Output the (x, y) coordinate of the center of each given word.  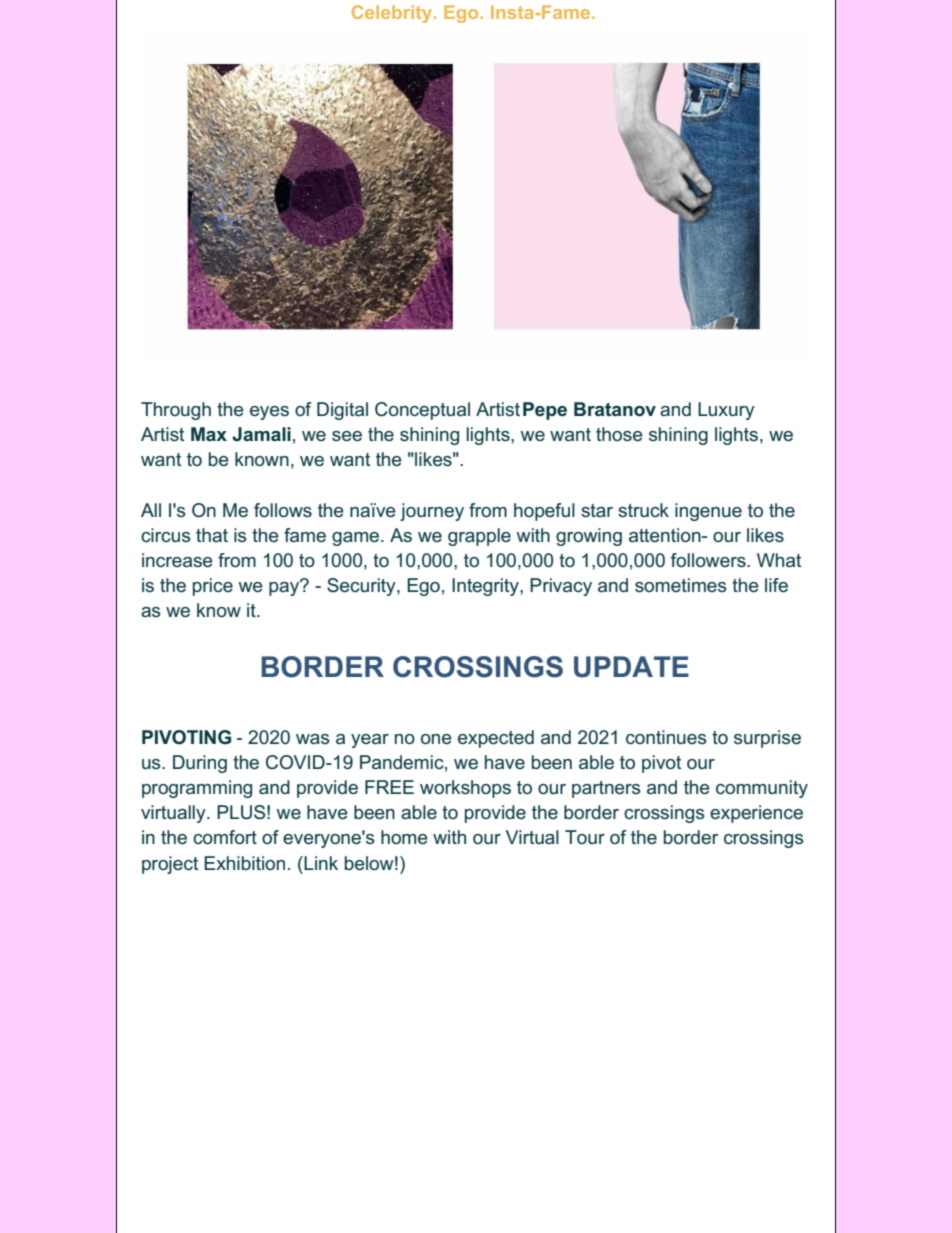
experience (756, 814)
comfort (225, 837)
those (619, 434)
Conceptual (422, 411)
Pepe (545, 411)
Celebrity (393, 14)
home (404, 837)
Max (209, 434)
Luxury (726, 411)
